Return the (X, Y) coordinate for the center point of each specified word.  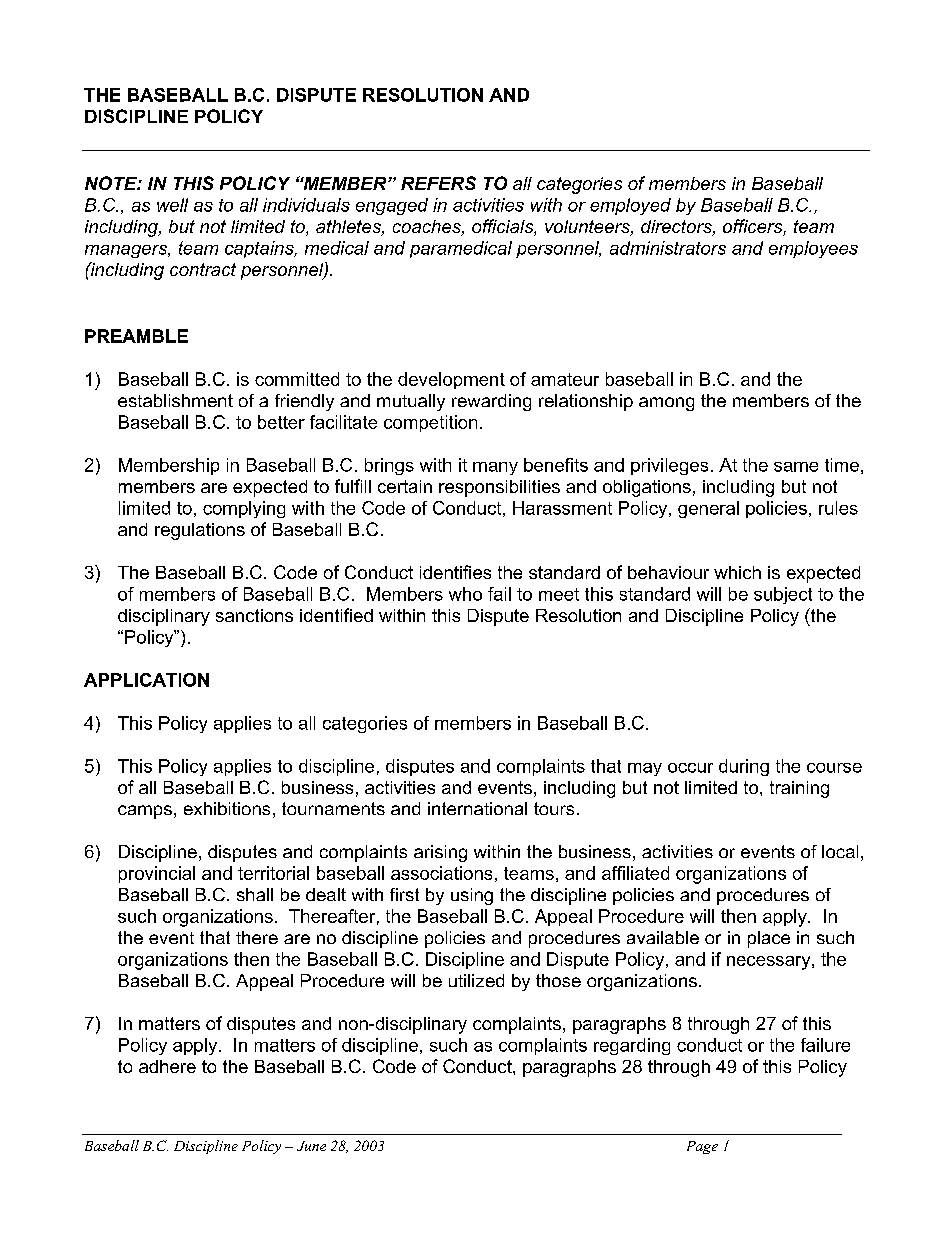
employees (813, 249)
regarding (632, 1046)
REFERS (438, 183)
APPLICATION (146, 680)
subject (783, 595)
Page (702, 1147)
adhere (167, 1066)
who (465, 594)
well (172, 205)
